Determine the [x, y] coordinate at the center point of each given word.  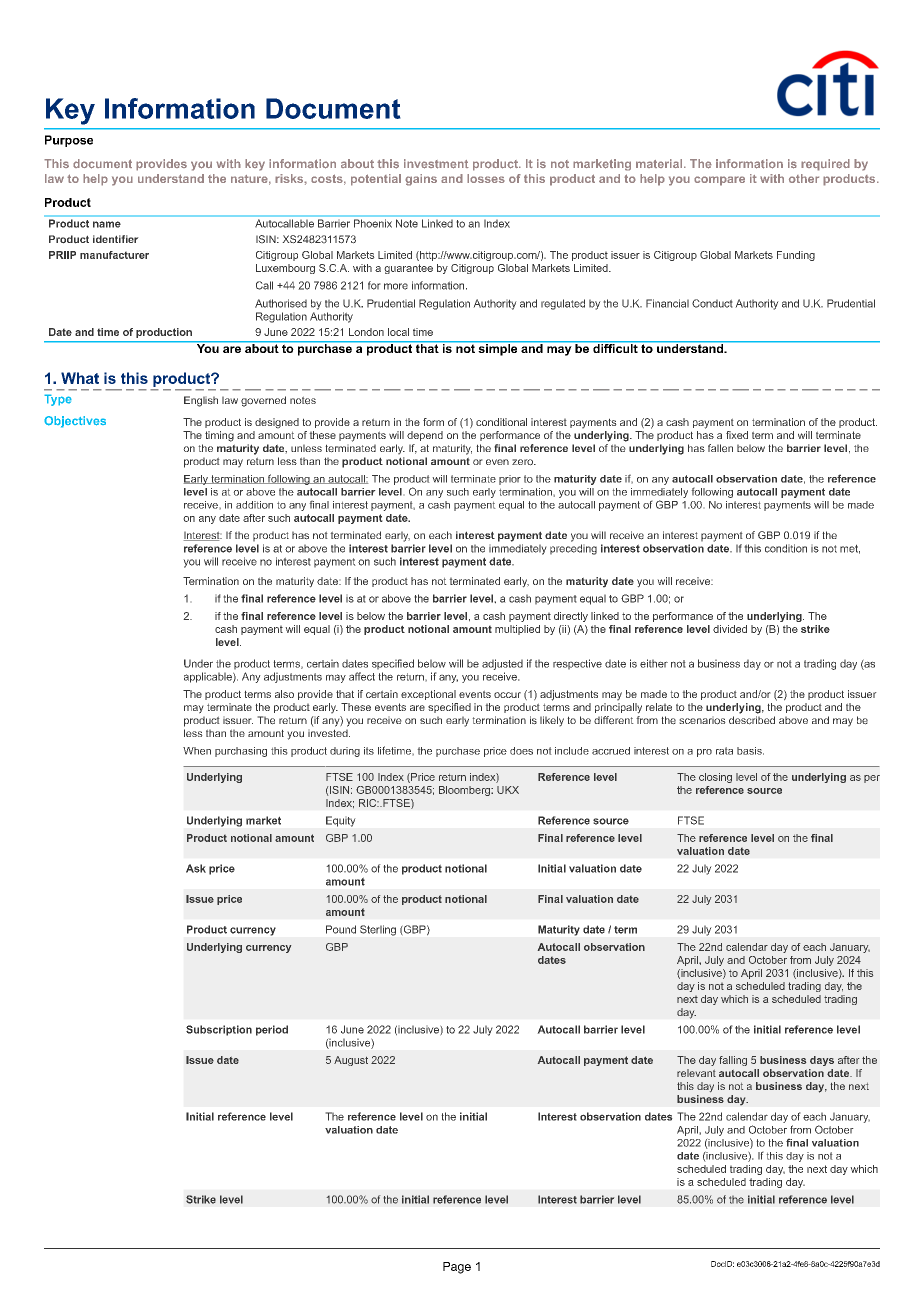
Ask [196, 868]
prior [510, 480]
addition [254, 505]
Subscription [219, 1030]
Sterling [378, 930]
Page [457, 1268]
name [107, 224]
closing [715, 778]
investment [436, 164]
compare [719, 181]
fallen [720, 448]
